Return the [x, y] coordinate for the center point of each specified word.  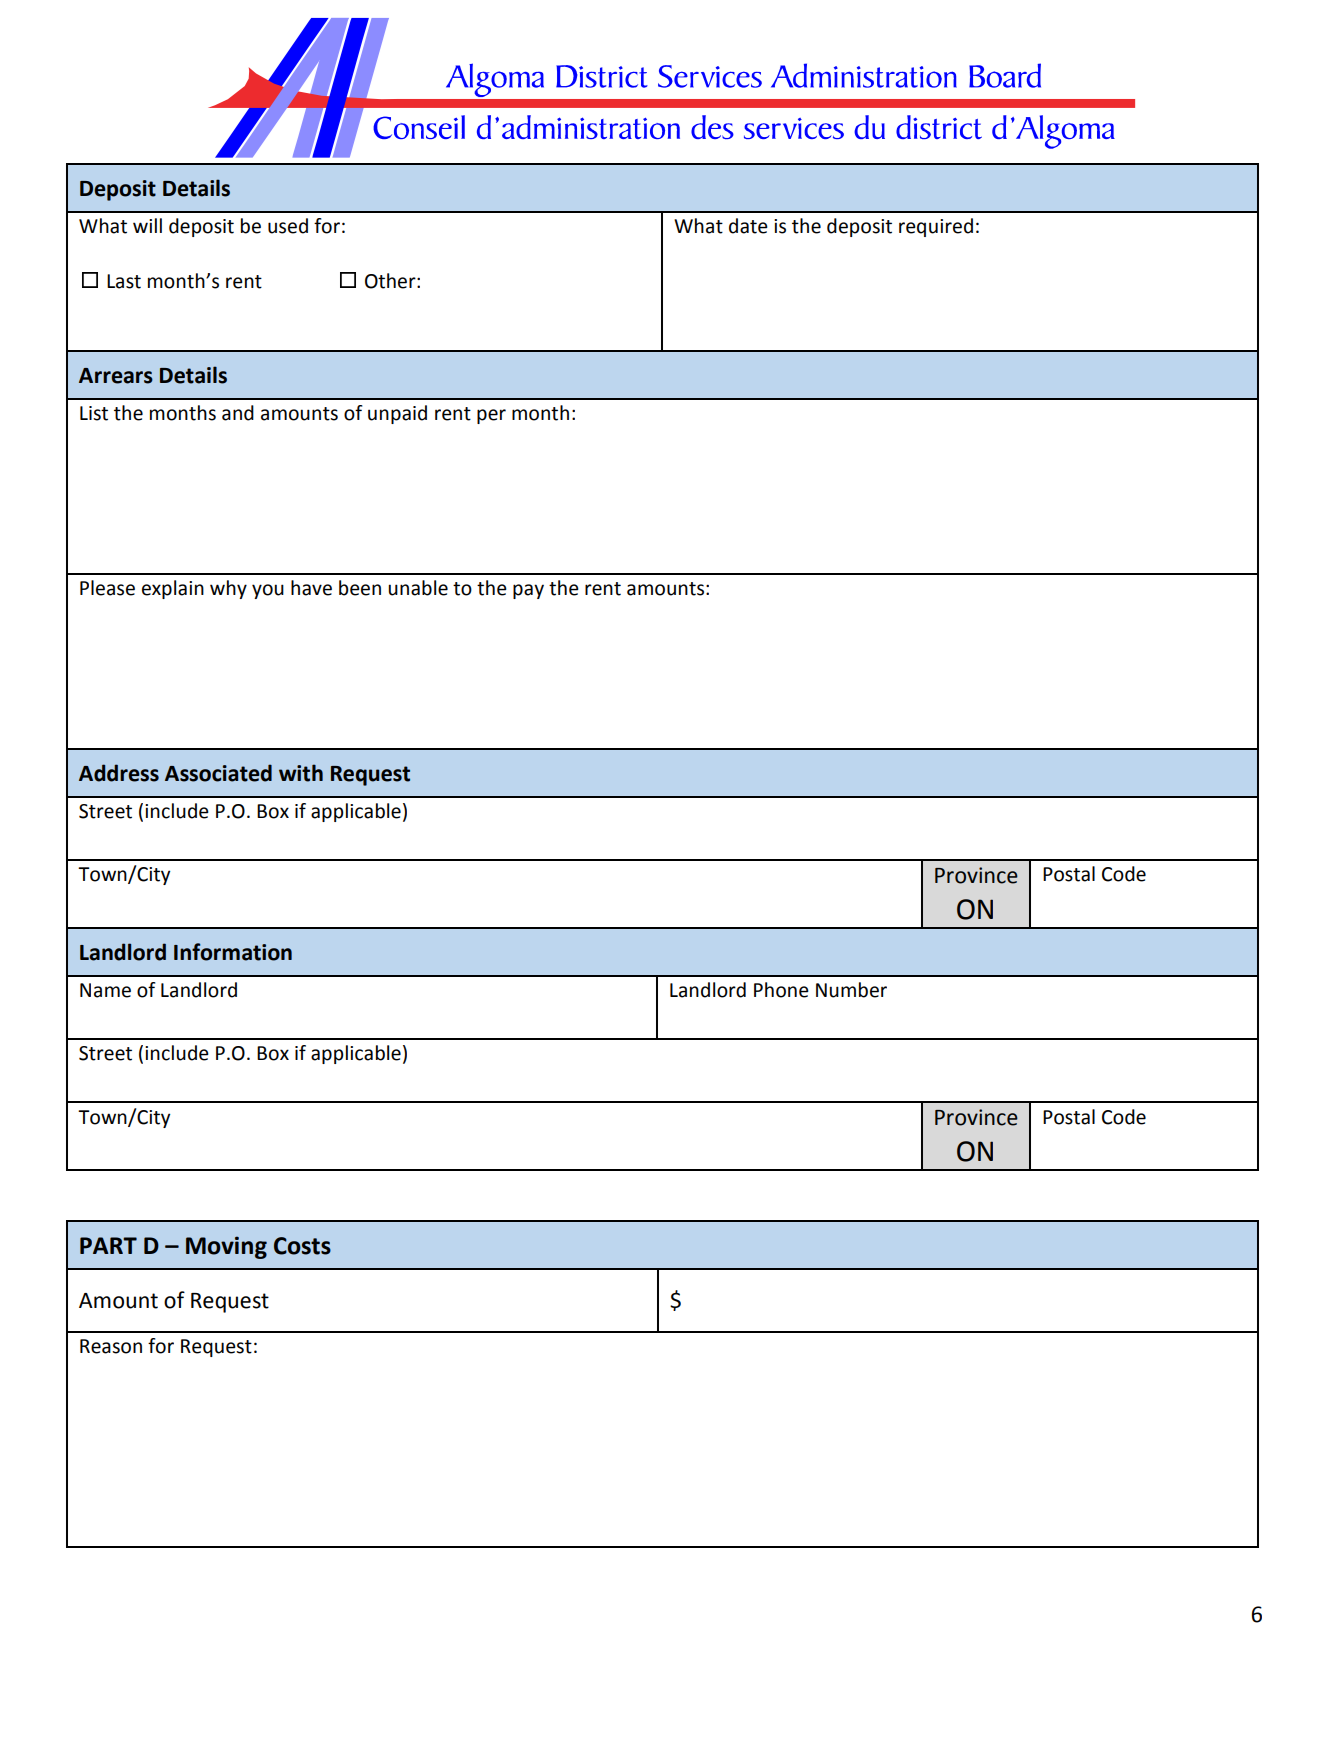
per [491, 416]
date [748, 226]
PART [108, 1245]
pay [528, 591]
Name [105, 990]
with [301, 773]
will [147, 225]
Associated [218, 773]
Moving [226, 1247]
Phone [781, 990]
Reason [111, 1346]
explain [173, 589]
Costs [302, 1246]
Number [851, 990]
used [288, 226]
